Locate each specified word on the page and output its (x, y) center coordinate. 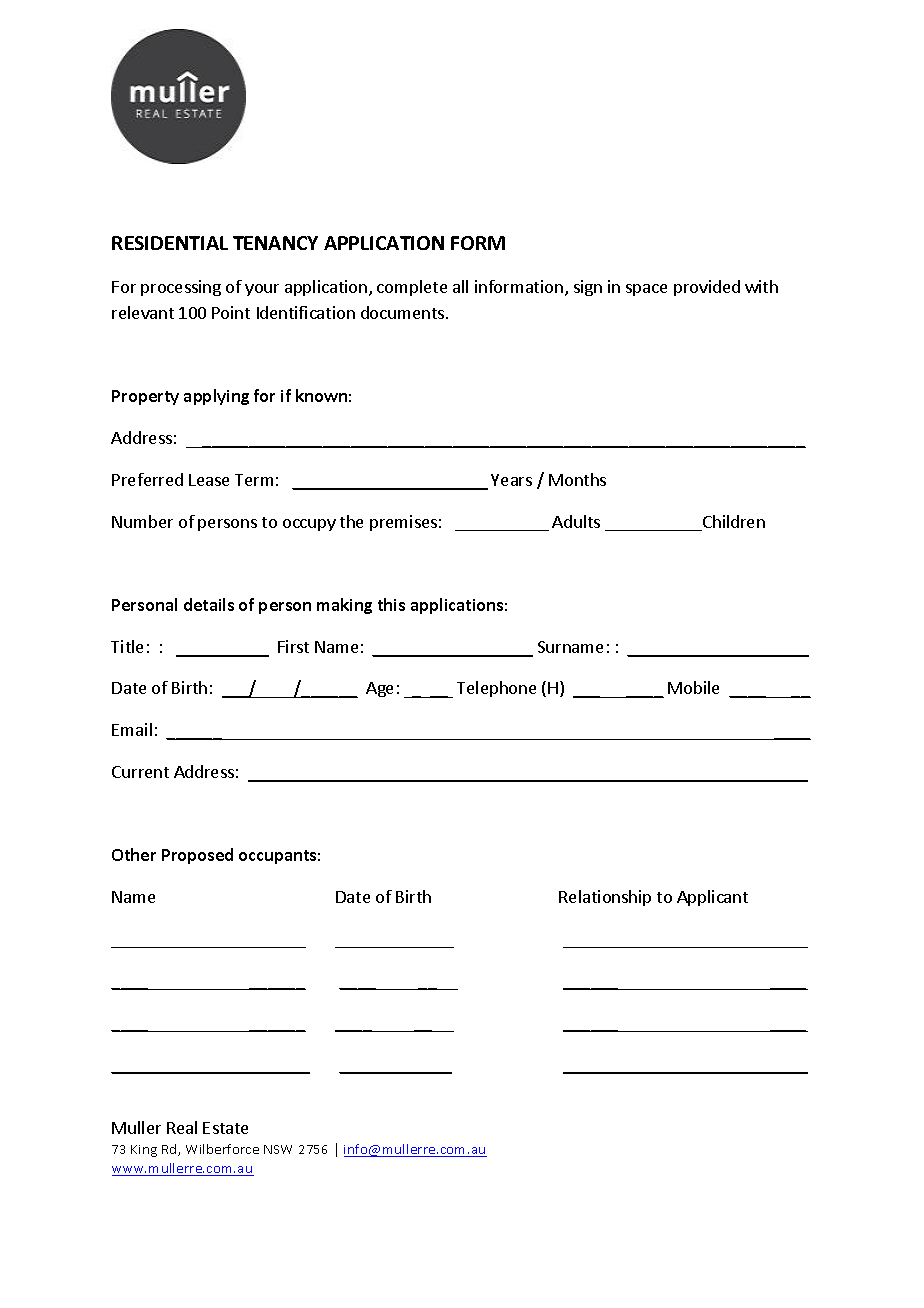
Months (577, 479)
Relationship (605, 898)
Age (379, 689)
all (460, 286)
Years (511, 480)
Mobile (693, 687)
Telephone (496, 689)
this (391, 604)
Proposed (197, 856)
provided (707, 288)
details (209, 604)
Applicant (712, 898)
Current (140, 772)
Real (182, 1127)
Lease (209, 480)
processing (181, 288)
